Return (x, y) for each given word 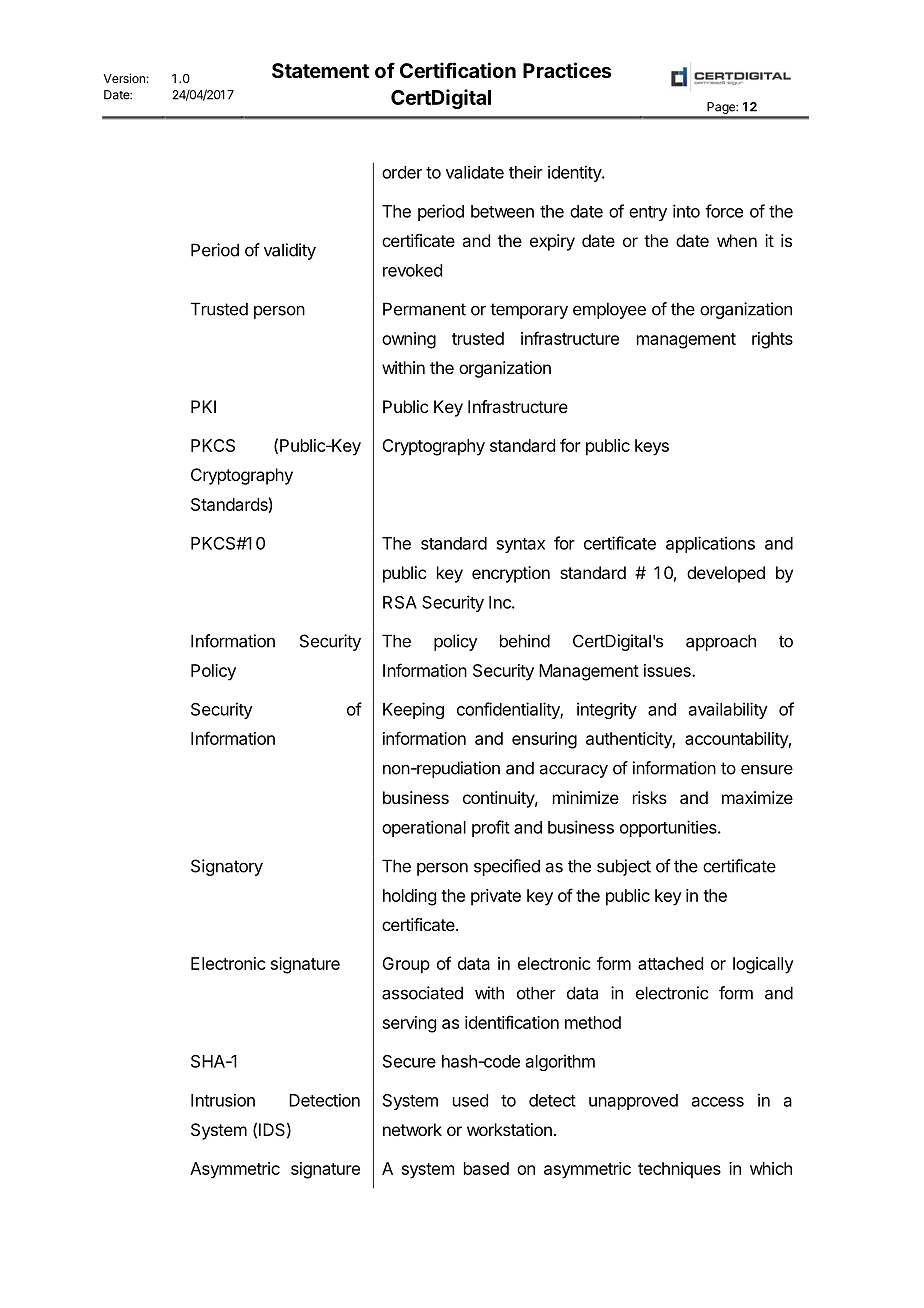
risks (650, 797)
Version (124, 78)
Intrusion (223, 1100)
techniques (679, 1170)
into (686, 211)
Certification (458, 70)
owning (409, 340)
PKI (203, 406)
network (412, 1129)
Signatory (227, 867)
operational (424, 828)
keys (652, 447)
